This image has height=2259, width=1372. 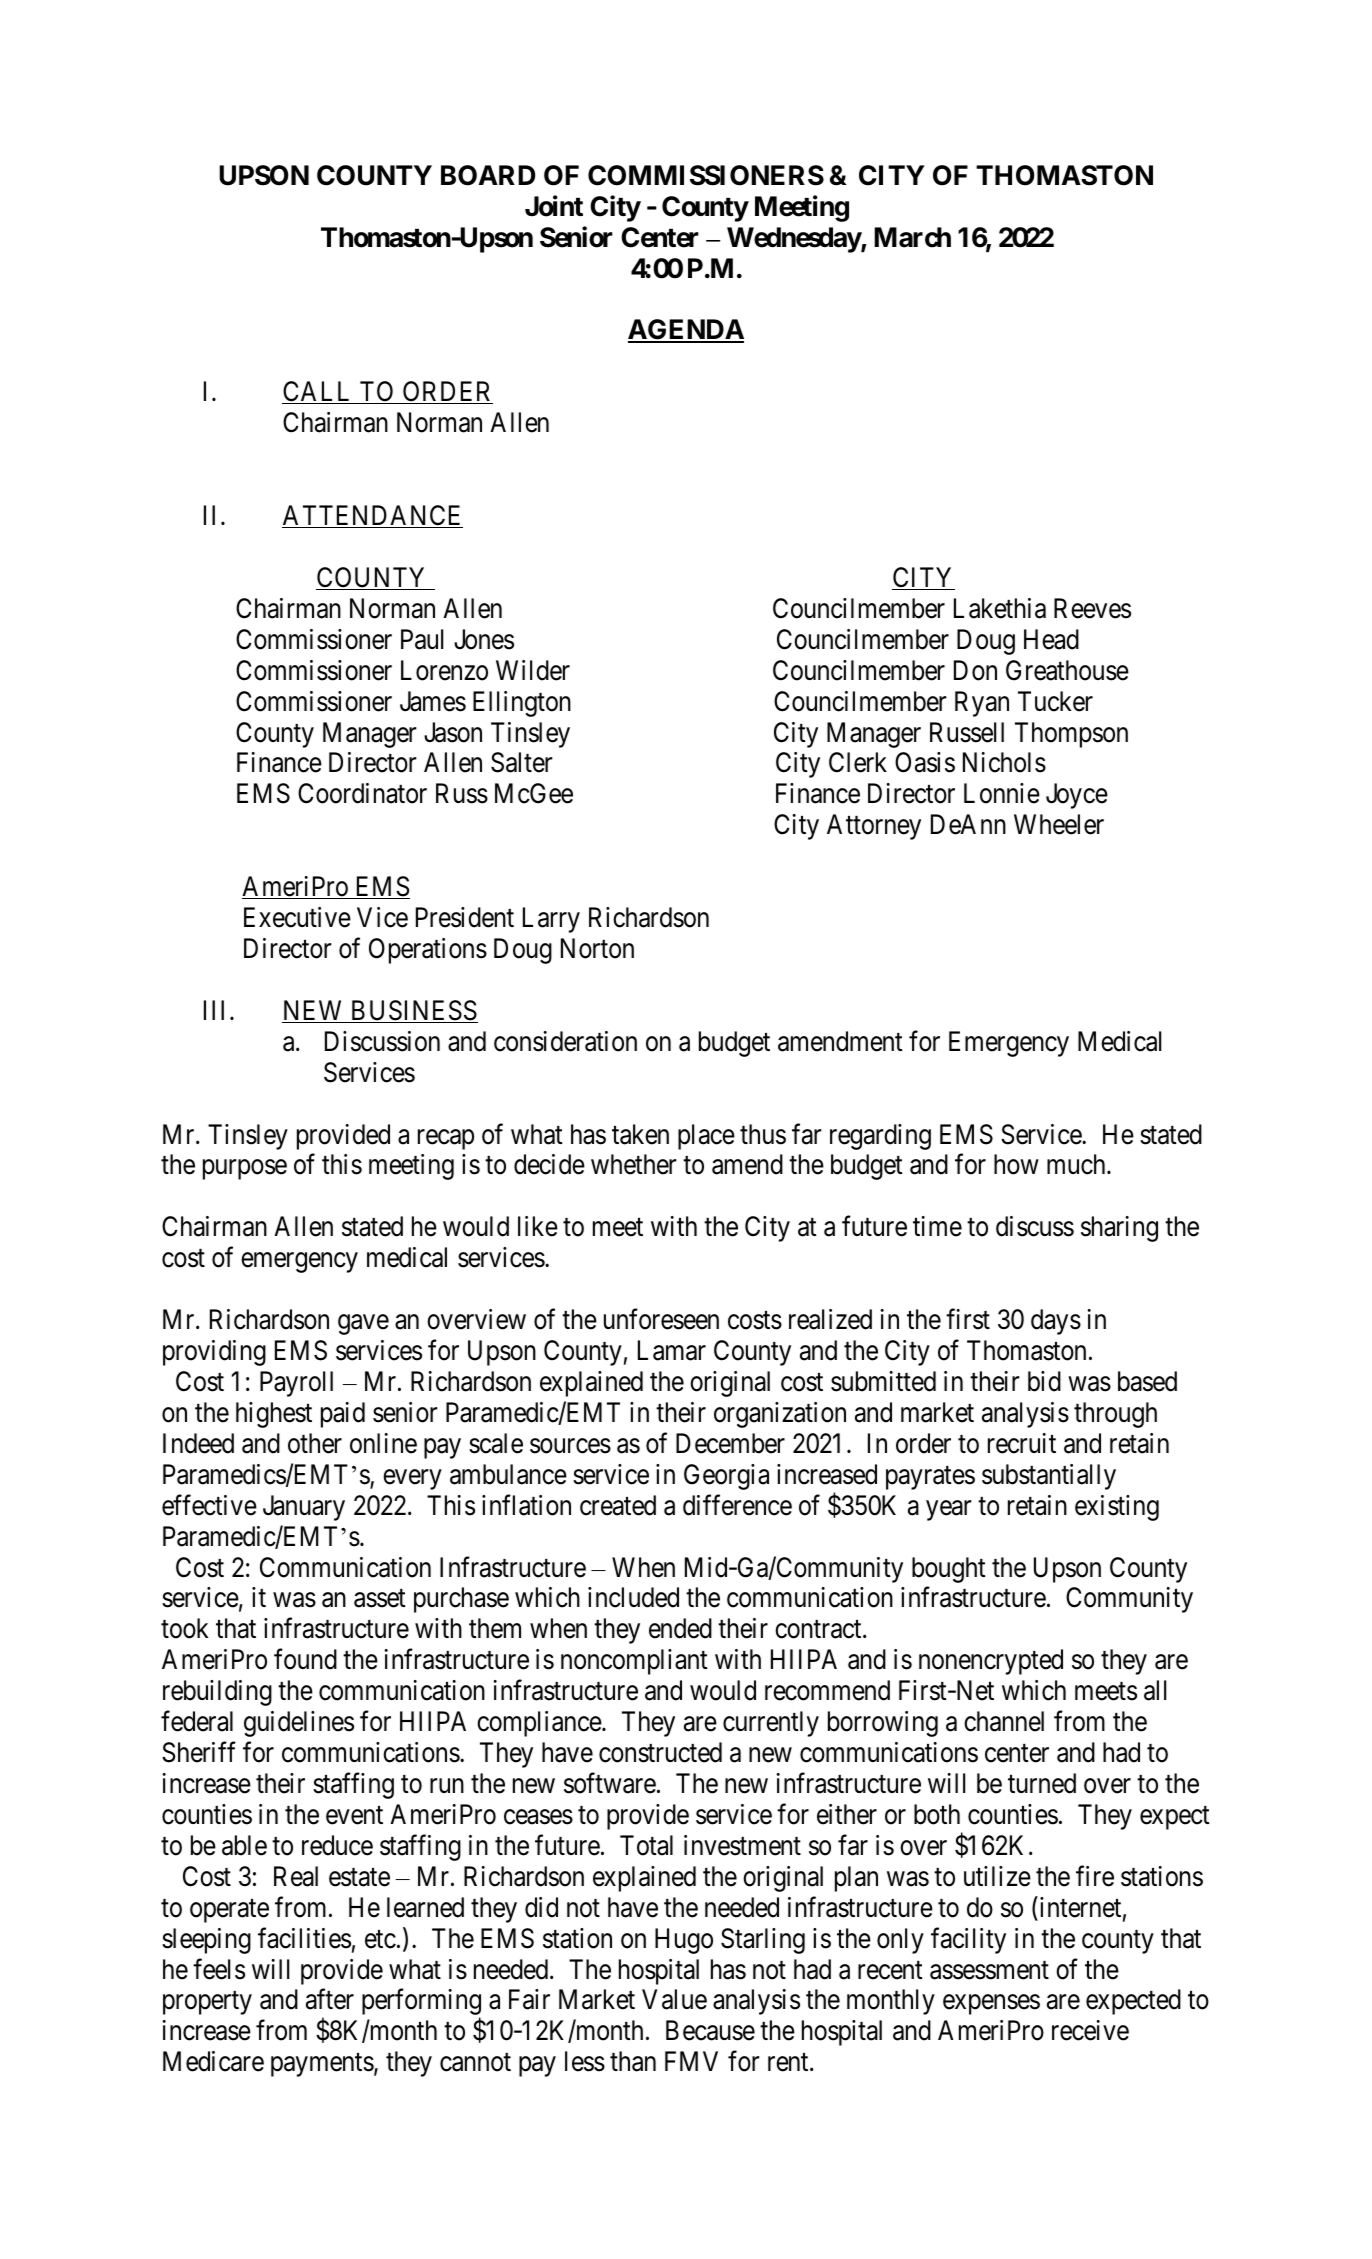 What do you see at coordinates (318, 392) in the image?
I see `CALL` at bounding box center [318, 392].
